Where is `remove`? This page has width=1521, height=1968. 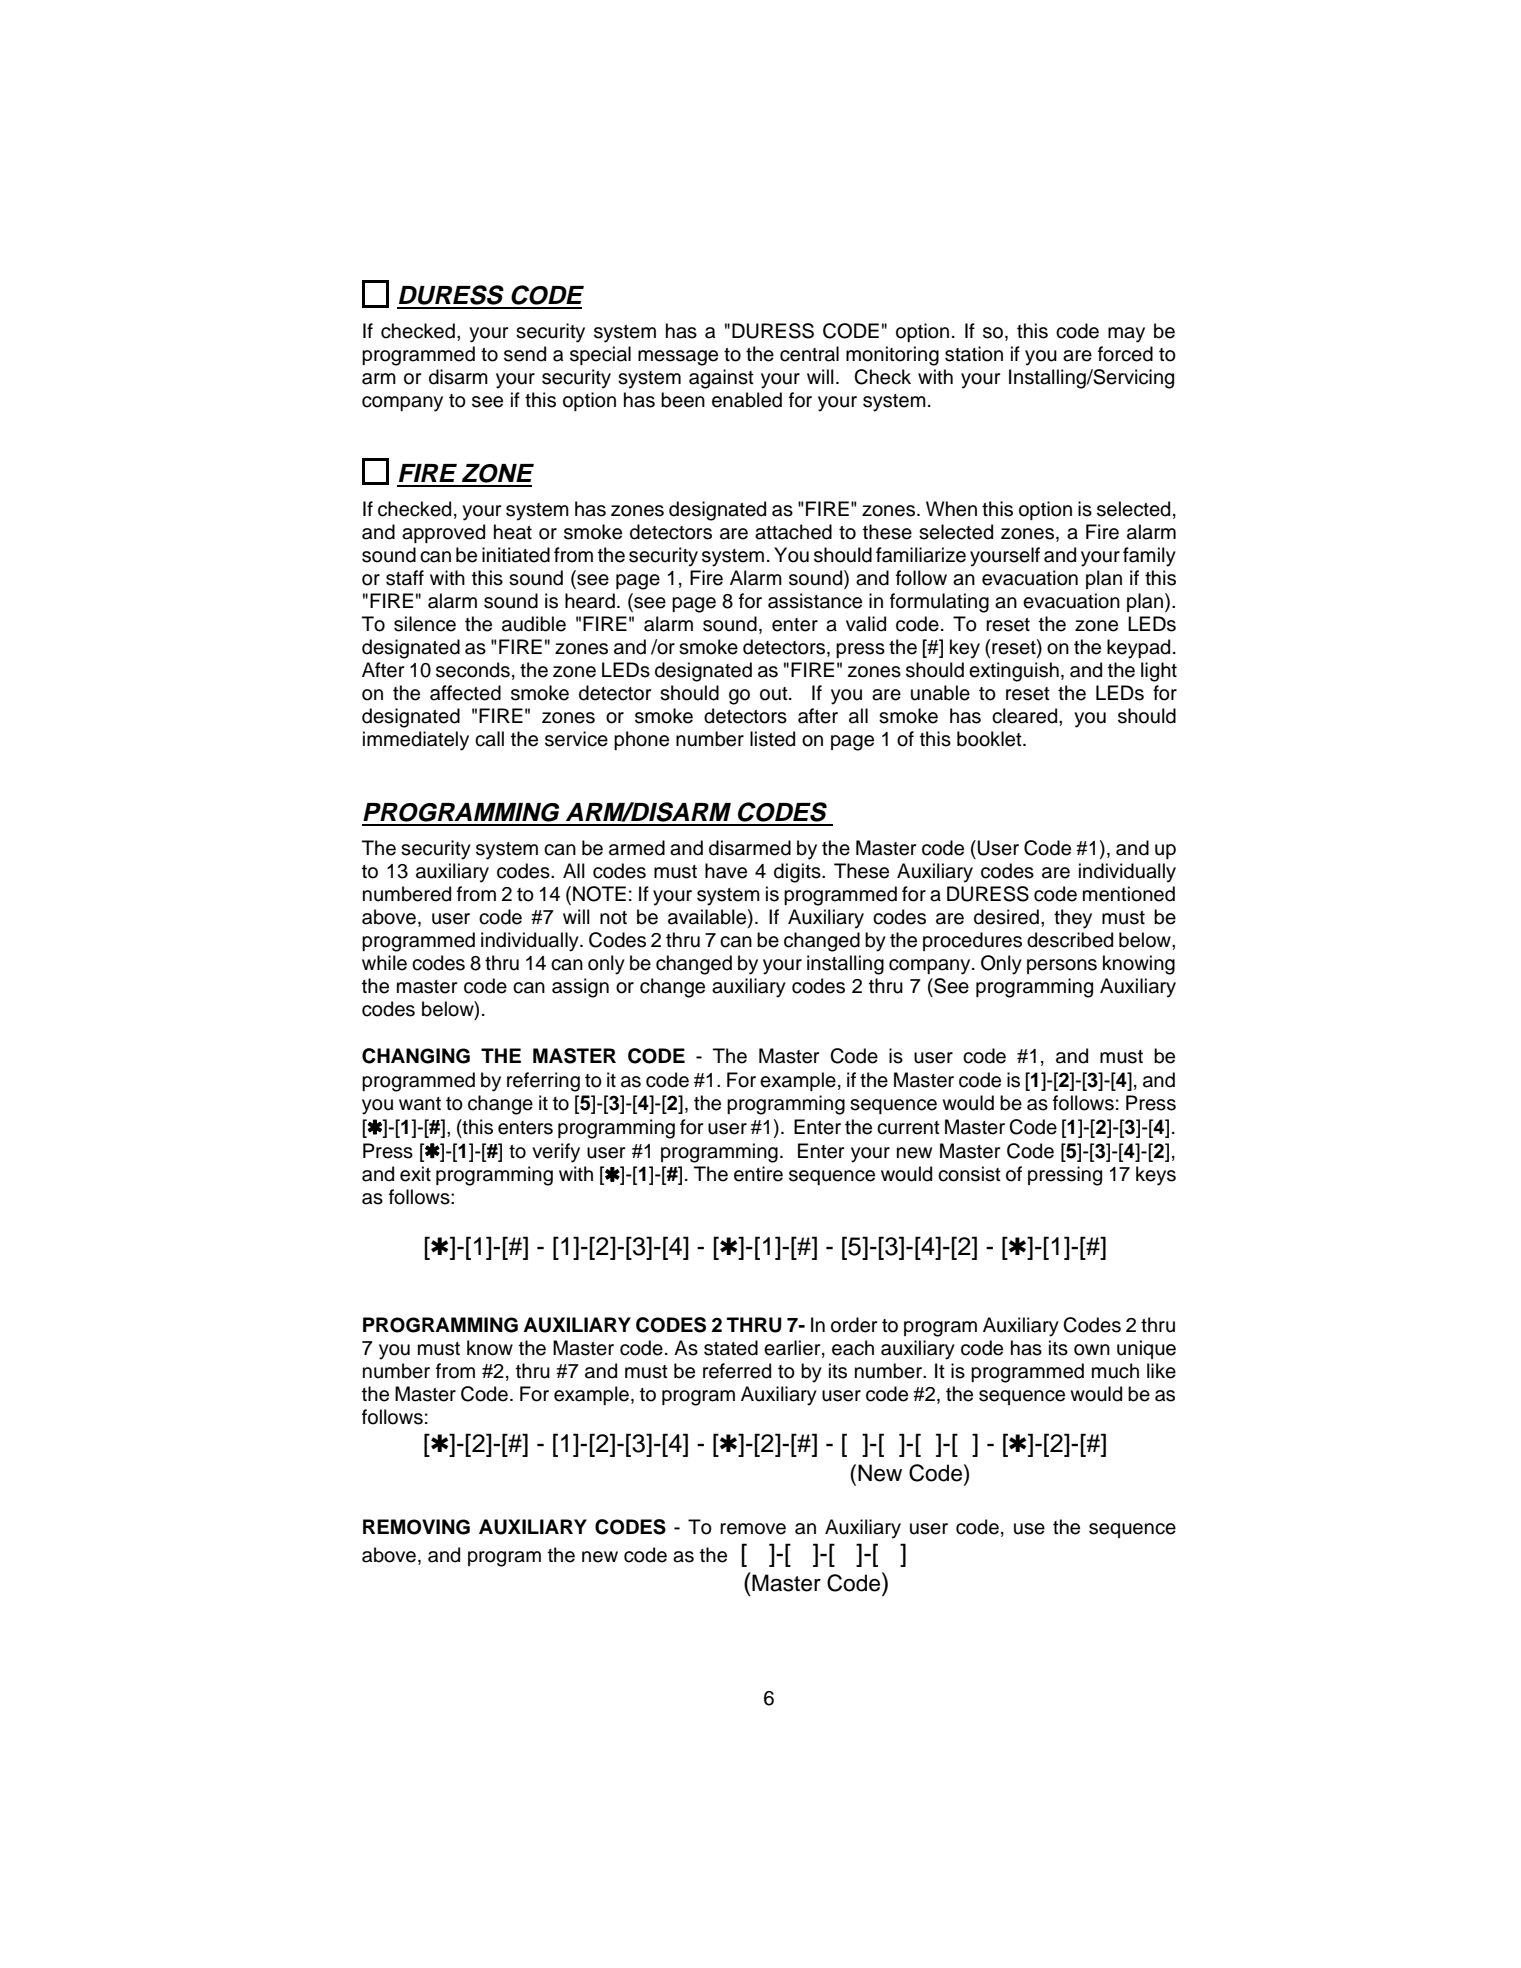
remove is located at coordinates (753, 1529).
